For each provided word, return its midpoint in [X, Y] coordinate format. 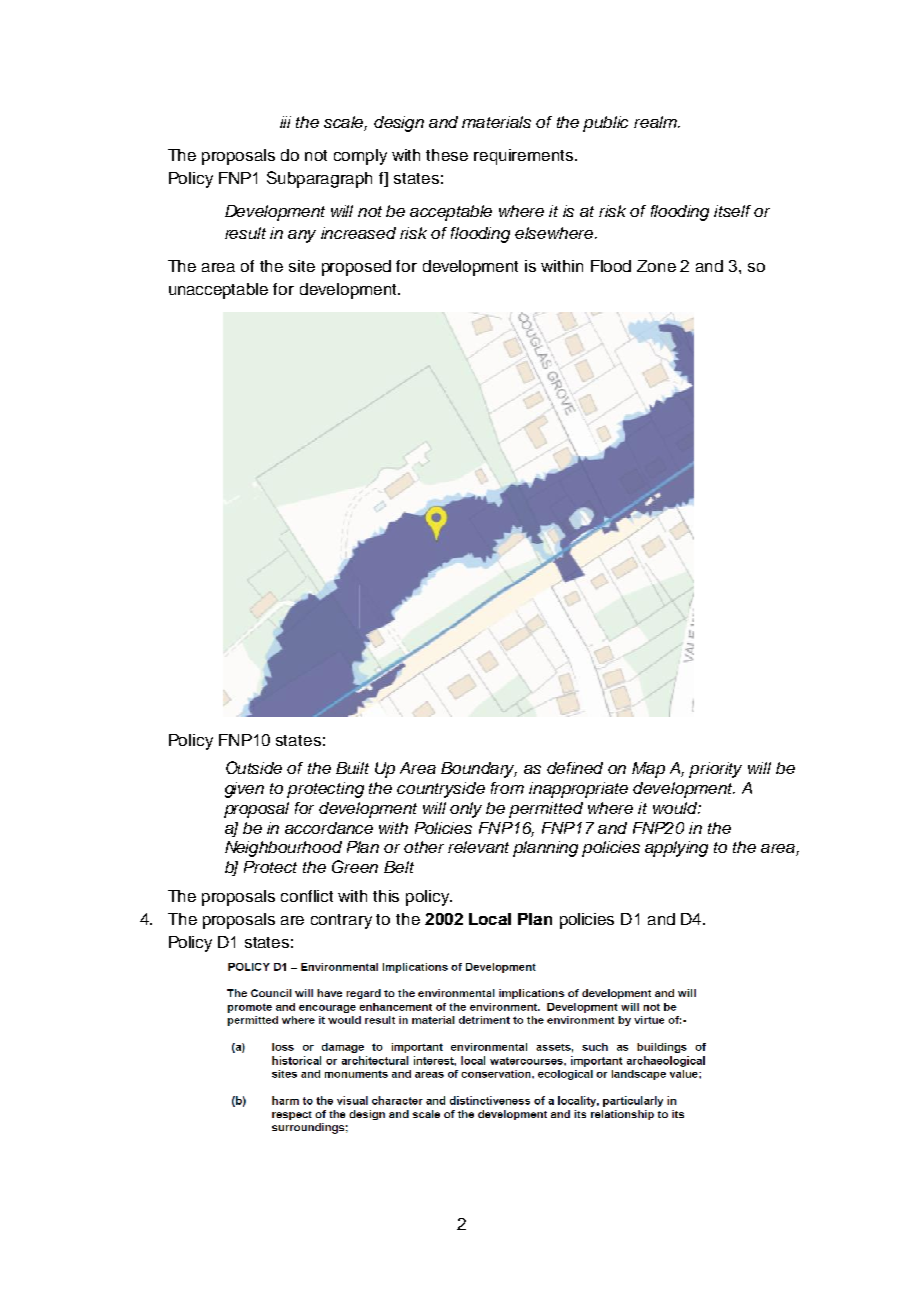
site [302, 266]
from [507, 788]
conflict [307, 896]
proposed [356, 268]
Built [352, 768]
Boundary [479, 770]
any [302, 236]
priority [715, 770]
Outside [254, 767]
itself [732, 211]
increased [358, 233]
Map [648, 770]
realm [656, 122]
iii [285, 122]
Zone [656, 266]
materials [496, 122]
